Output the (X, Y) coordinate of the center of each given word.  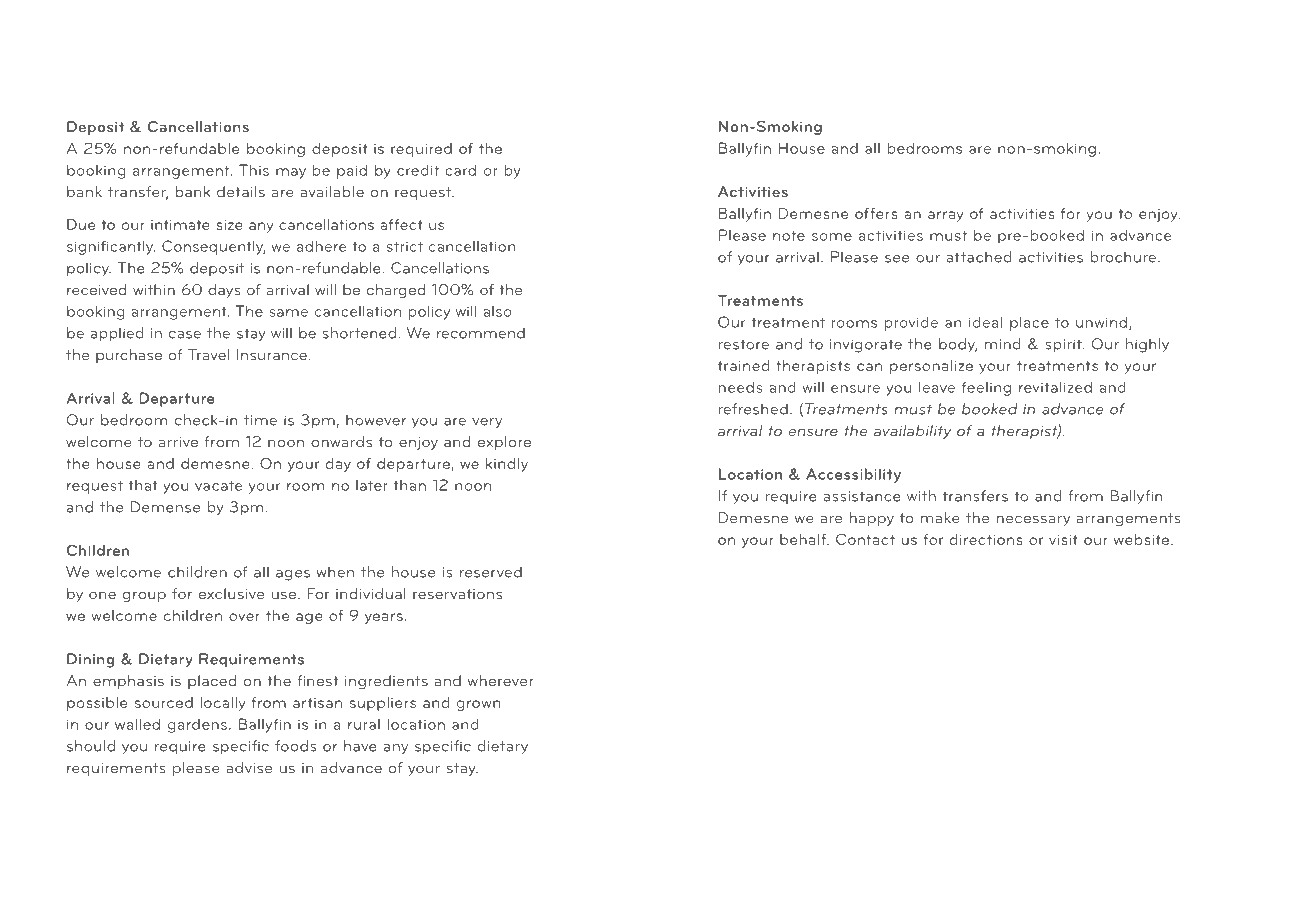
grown (479, 705)
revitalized (1055, 387)
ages (293, 575)
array (945, 216)
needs (741, 387)
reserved (491, 572)
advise (249, 767)
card (460, 170)
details (241, 191)
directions (986, 539)
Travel (208, 354)
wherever (501, 680)
